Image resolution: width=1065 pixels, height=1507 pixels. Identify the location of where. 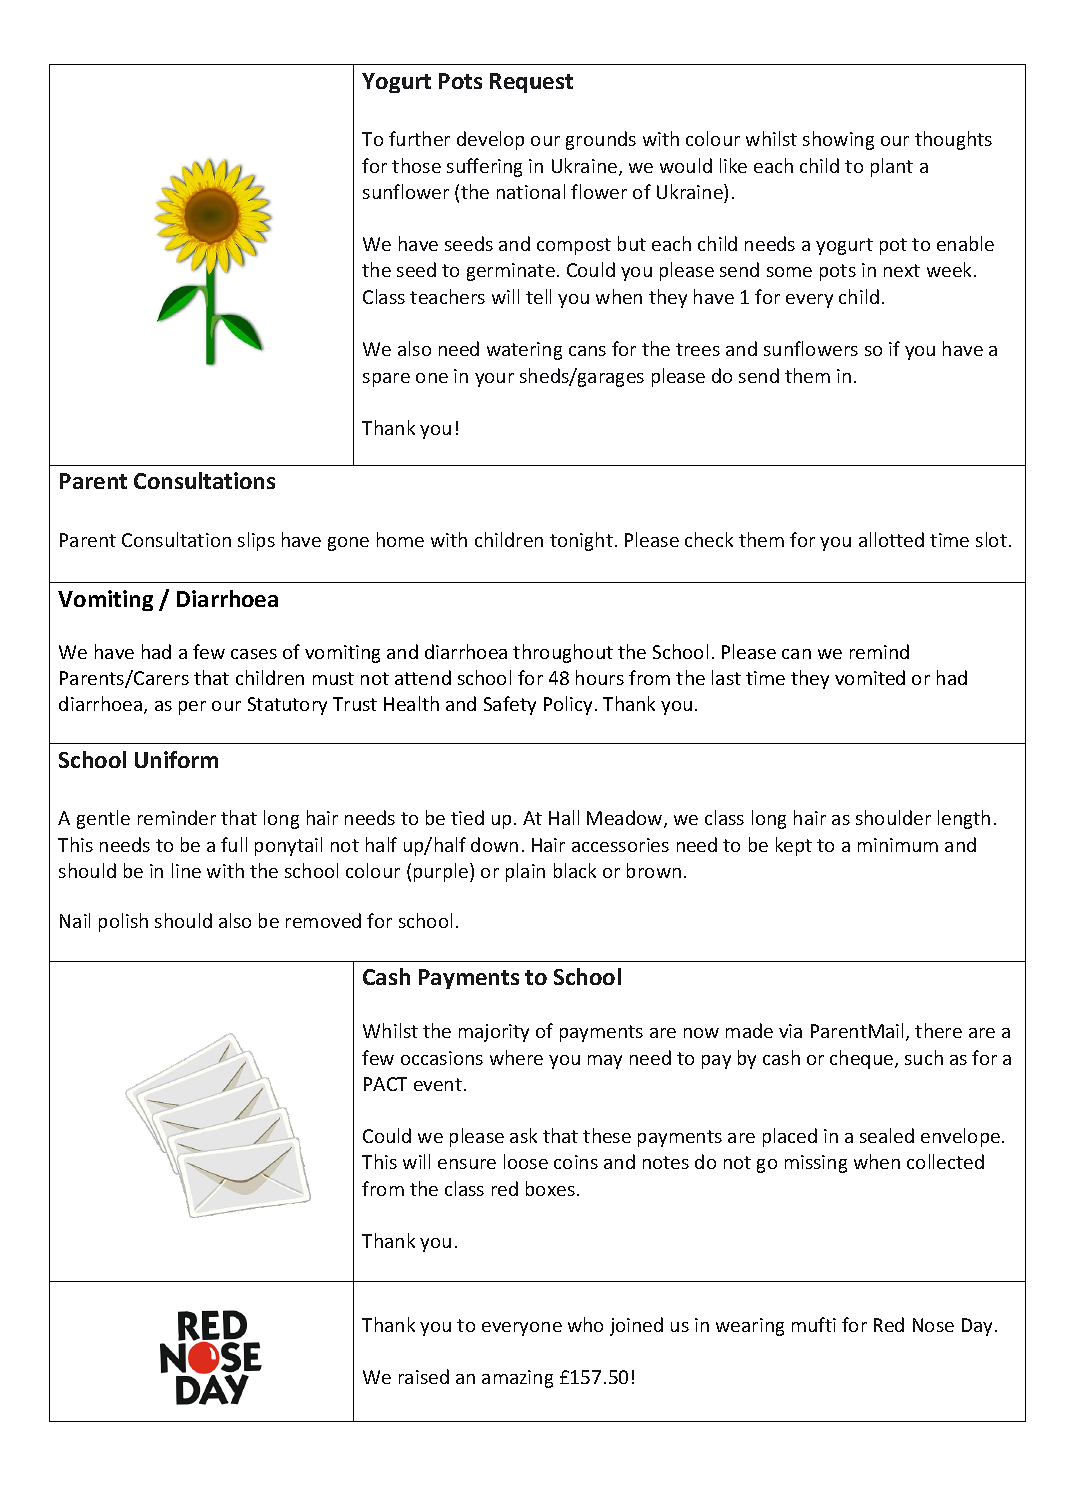
(516, 1057).
